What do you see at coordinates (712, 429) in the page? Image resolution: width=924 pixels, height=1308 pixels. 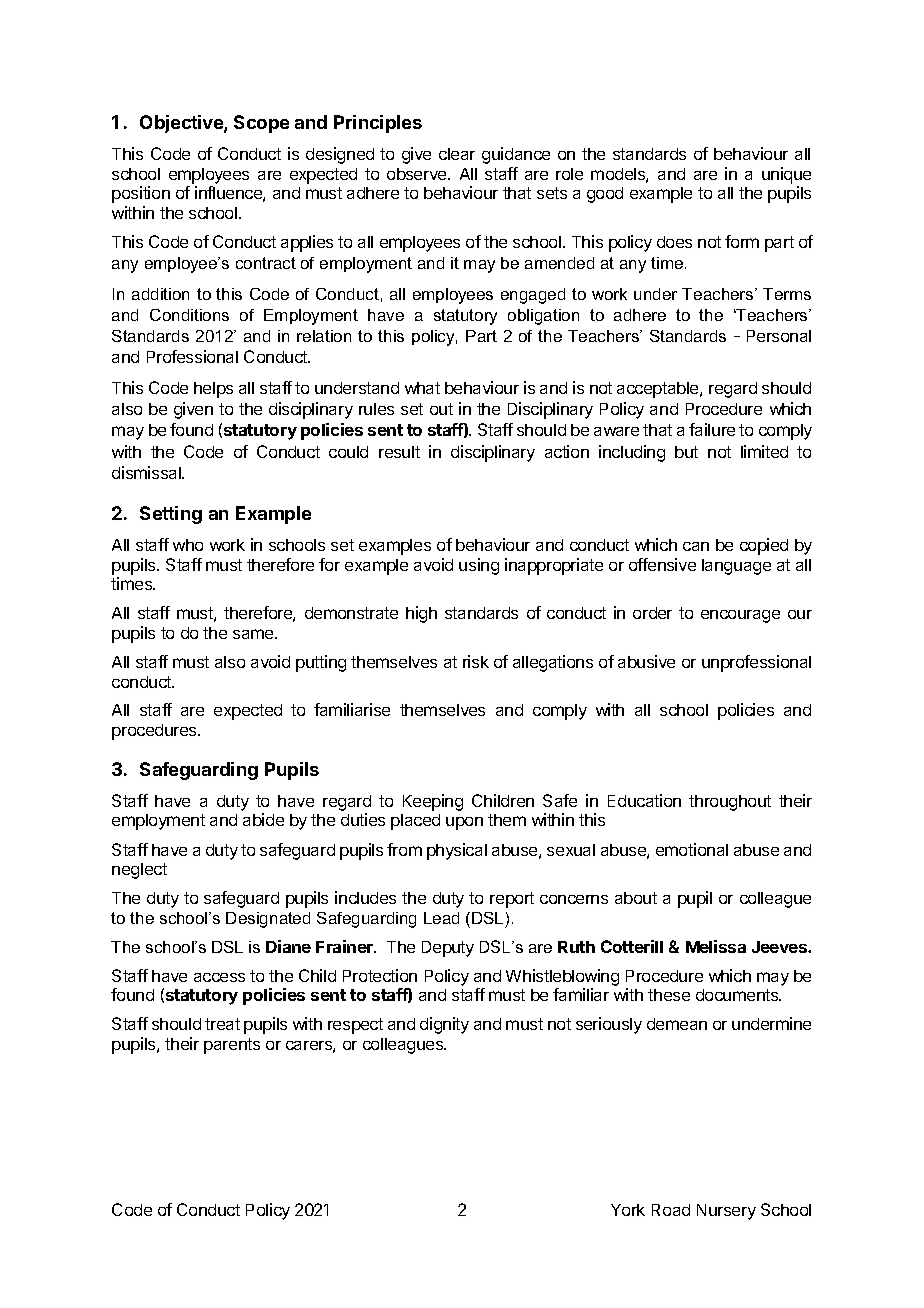 I see `failure` at bounding box center [712, 429].
